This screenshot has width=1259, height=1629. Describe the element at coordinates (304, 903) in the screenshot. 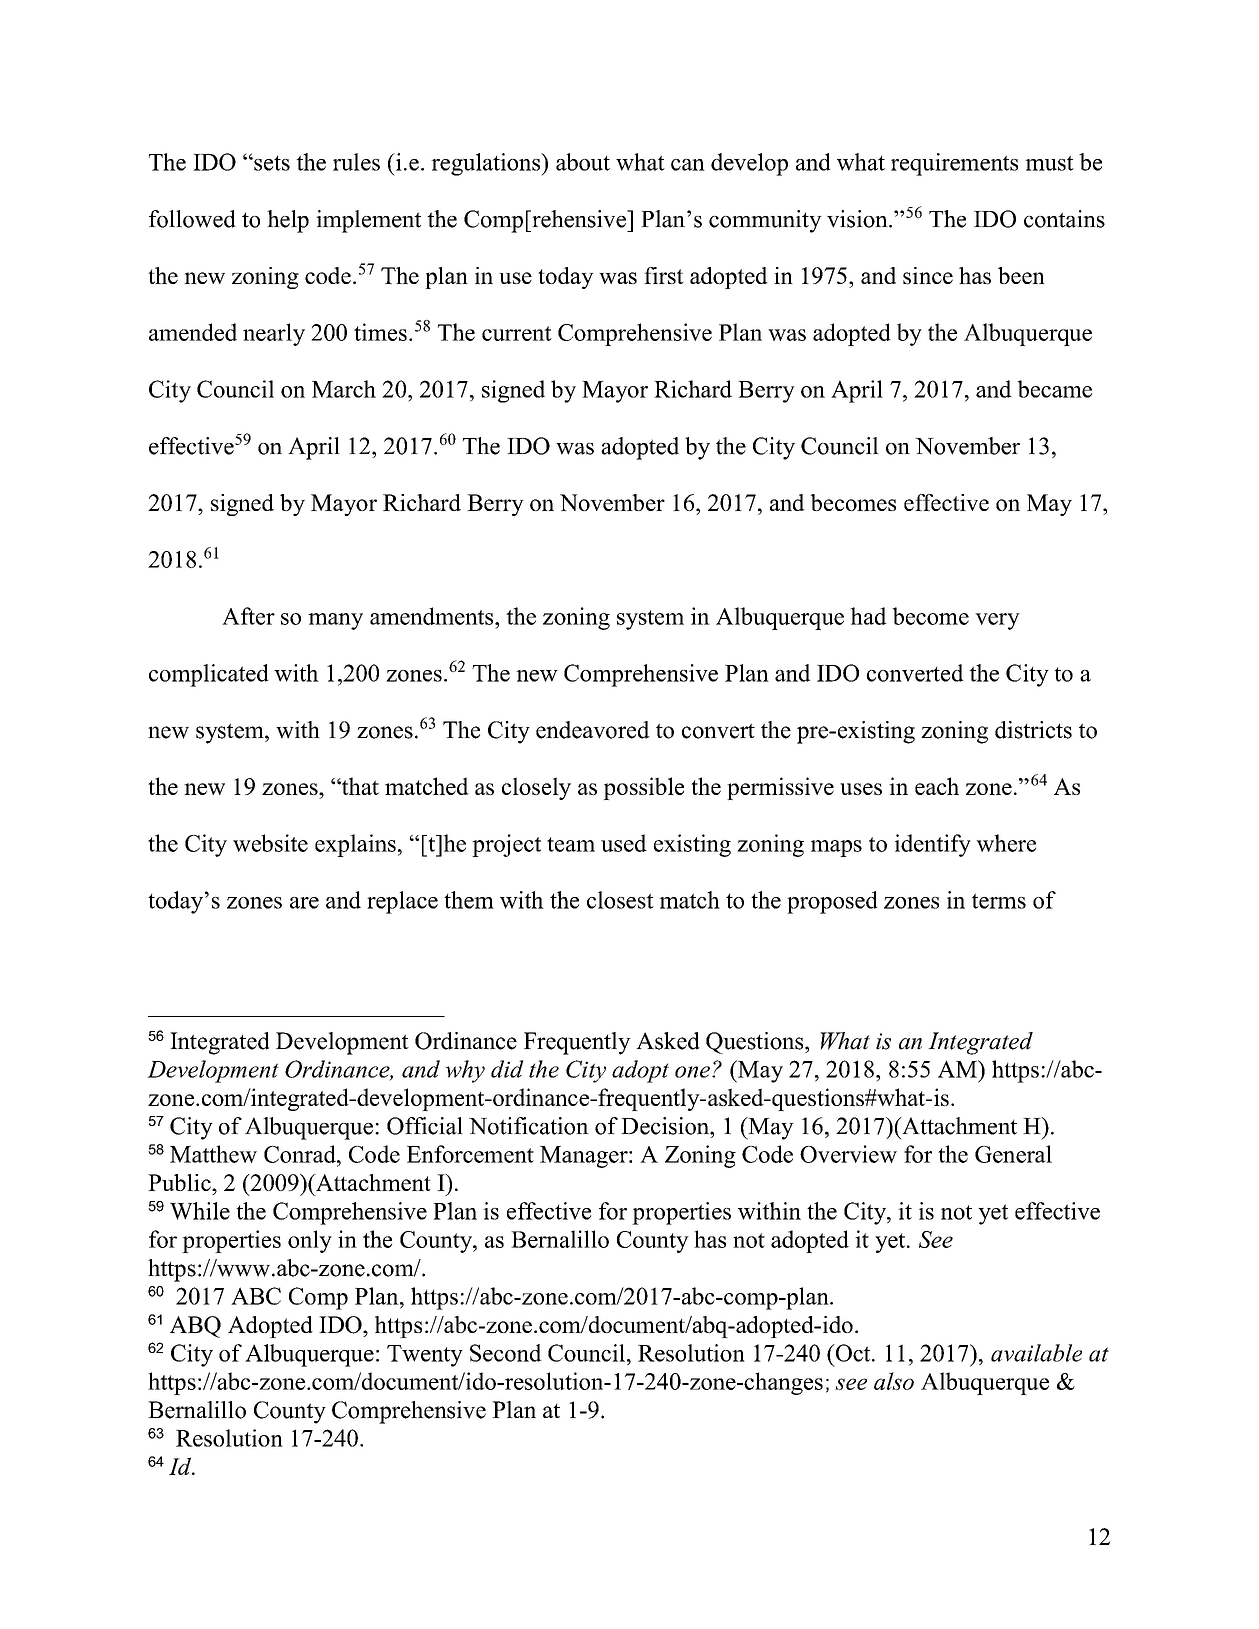

I see `are` at that location.
